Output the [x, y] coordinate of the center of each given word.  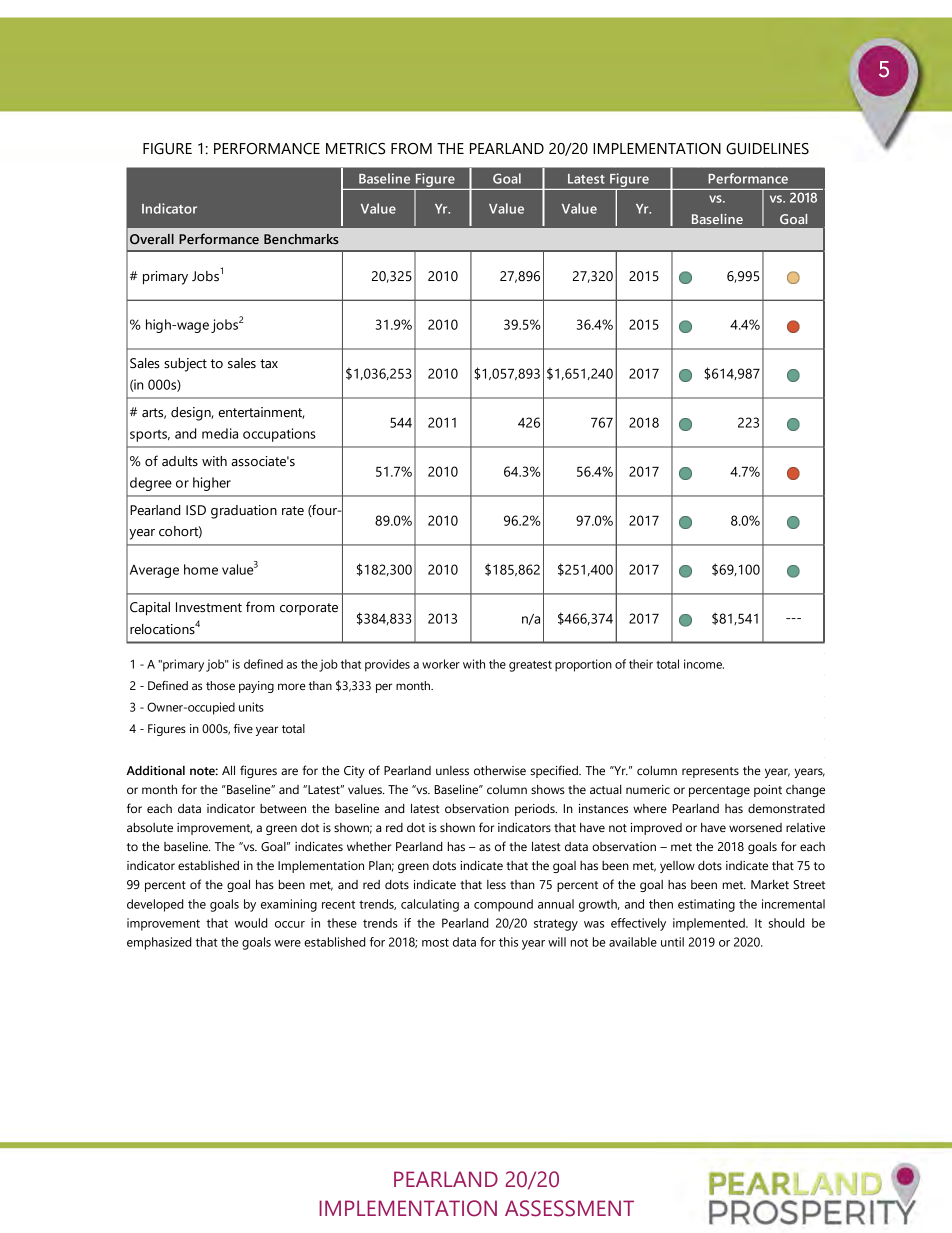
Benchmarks [301, 239]
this [508, 942]
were [287, 943]
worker [441, 664]
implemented [710, 924]
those [220, 685]
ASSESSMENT [569, 1208]
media [220, 433]
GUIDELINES [767, 149]
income [704, 664]
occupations [279, 435]
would [251, 923]
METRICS [355, 149]
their [641, 664]
